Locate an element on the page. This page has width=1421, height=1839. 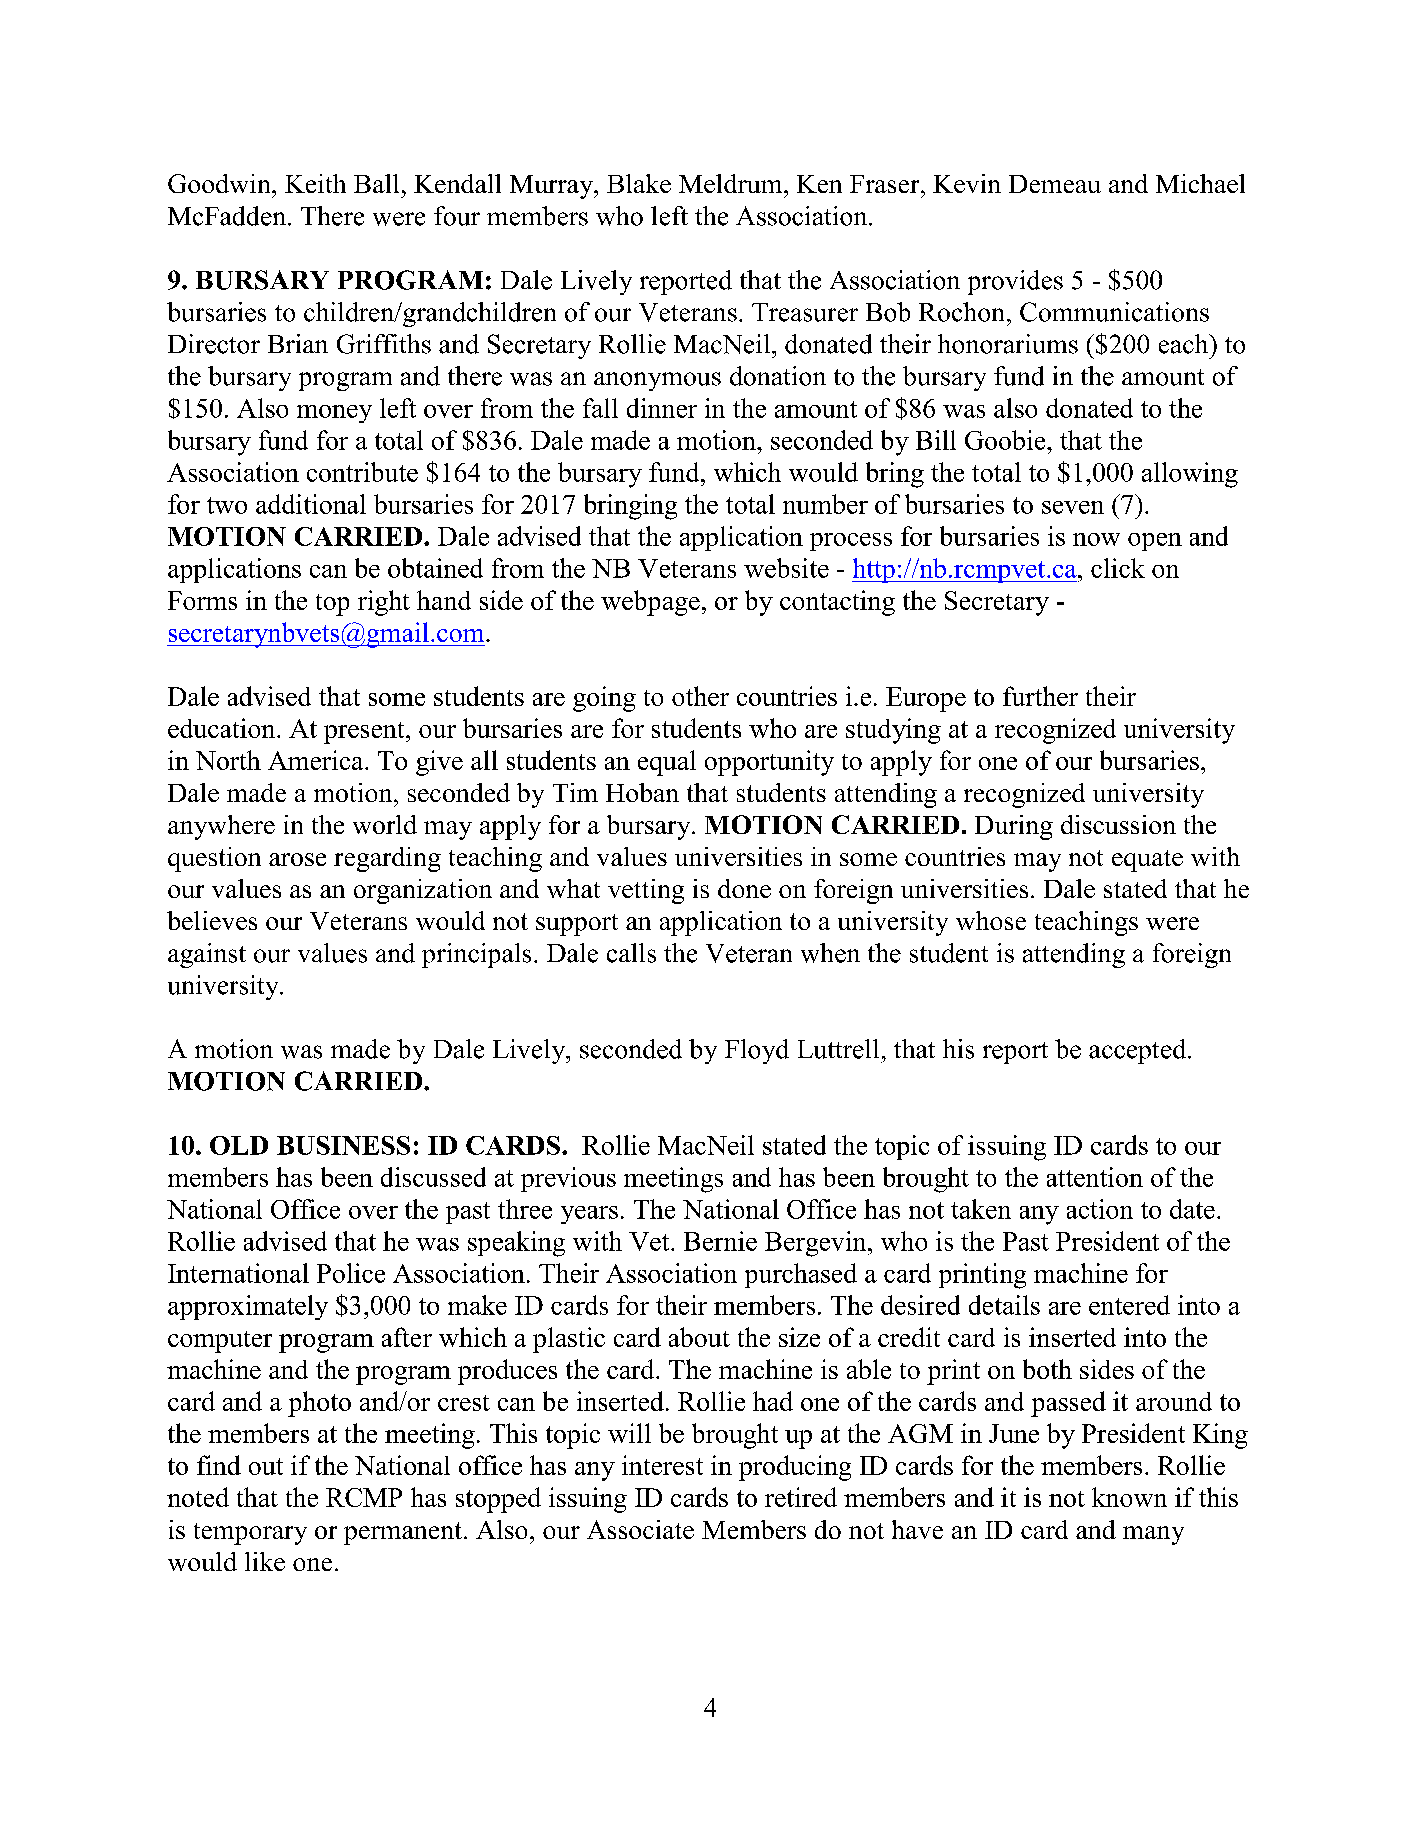
equate is located at coordinates (1147, 861).
